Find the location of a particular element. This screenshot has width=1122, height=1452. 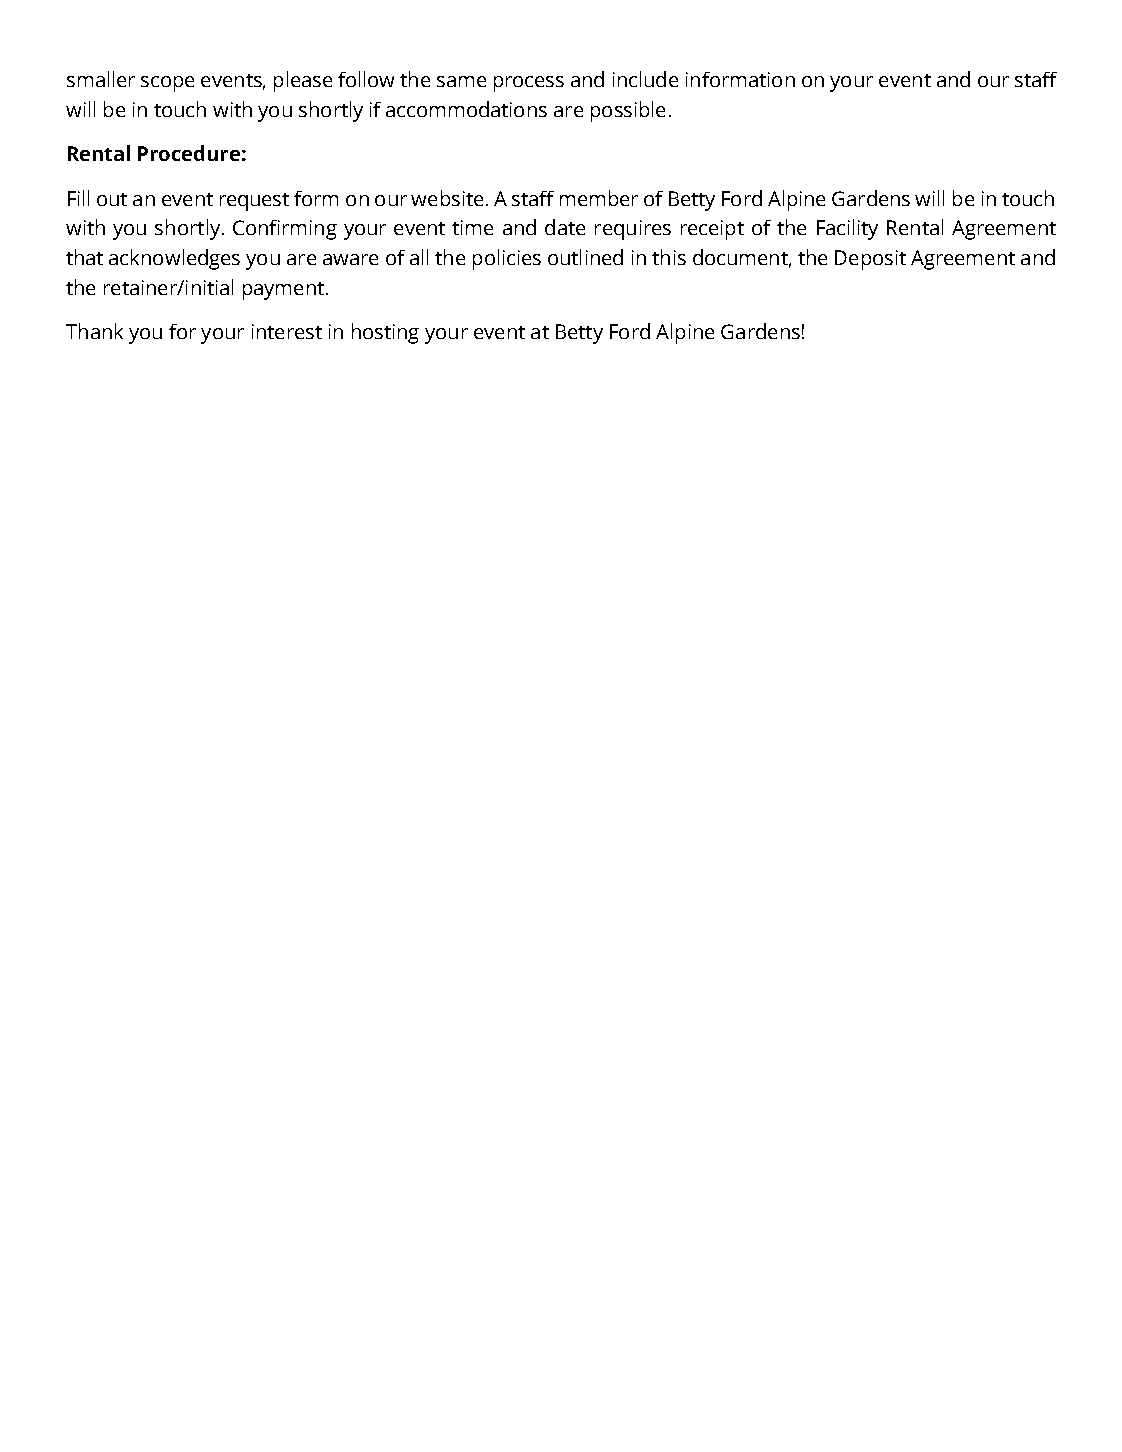

same is located at coordinates (461, 81).
